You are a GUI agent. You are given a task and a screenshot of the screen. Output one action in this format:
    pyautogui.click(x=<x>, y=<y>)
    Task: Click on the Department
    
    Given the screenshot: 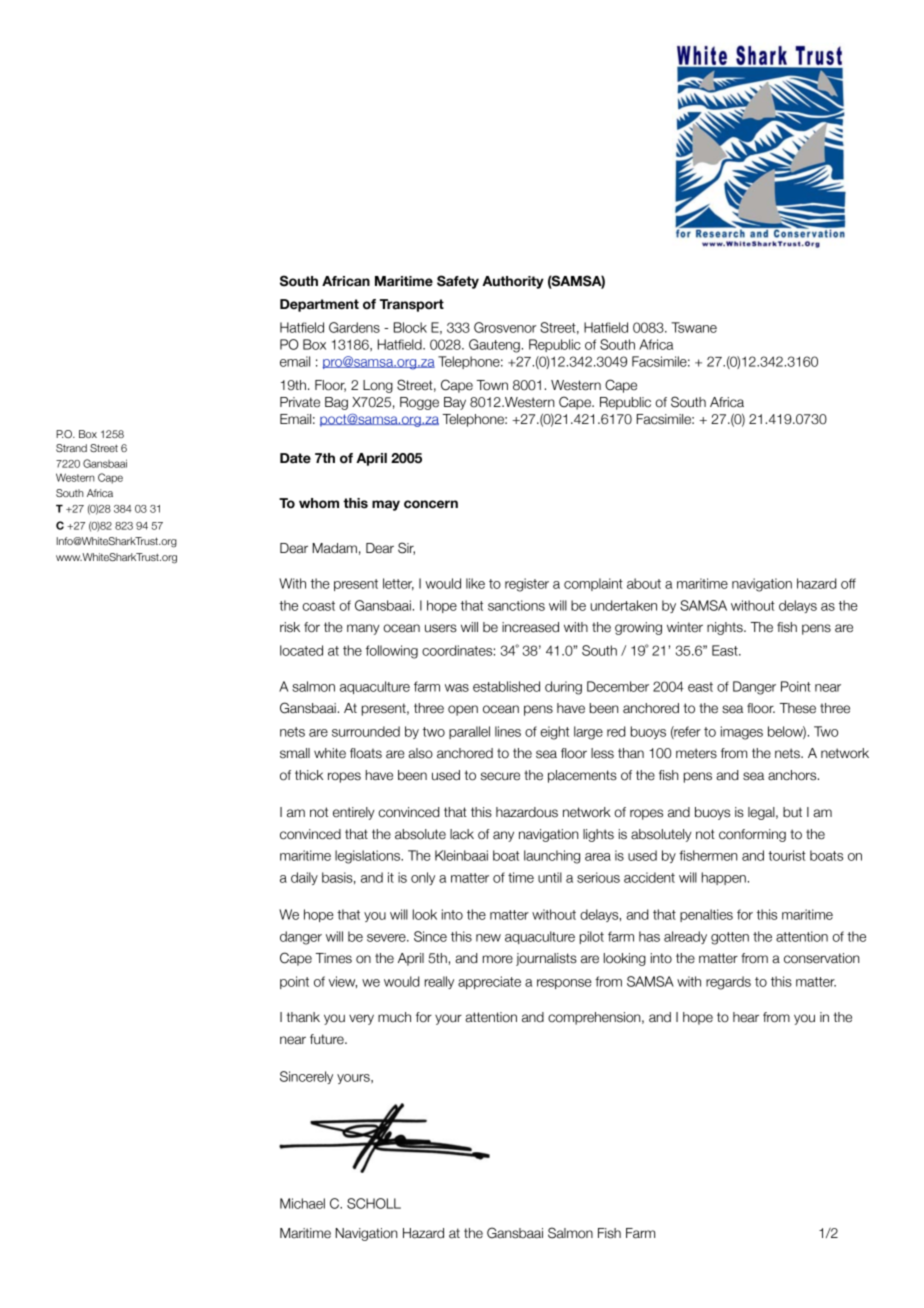 What is the action you would take?
    pyautogui.click(x=319, y=305)
